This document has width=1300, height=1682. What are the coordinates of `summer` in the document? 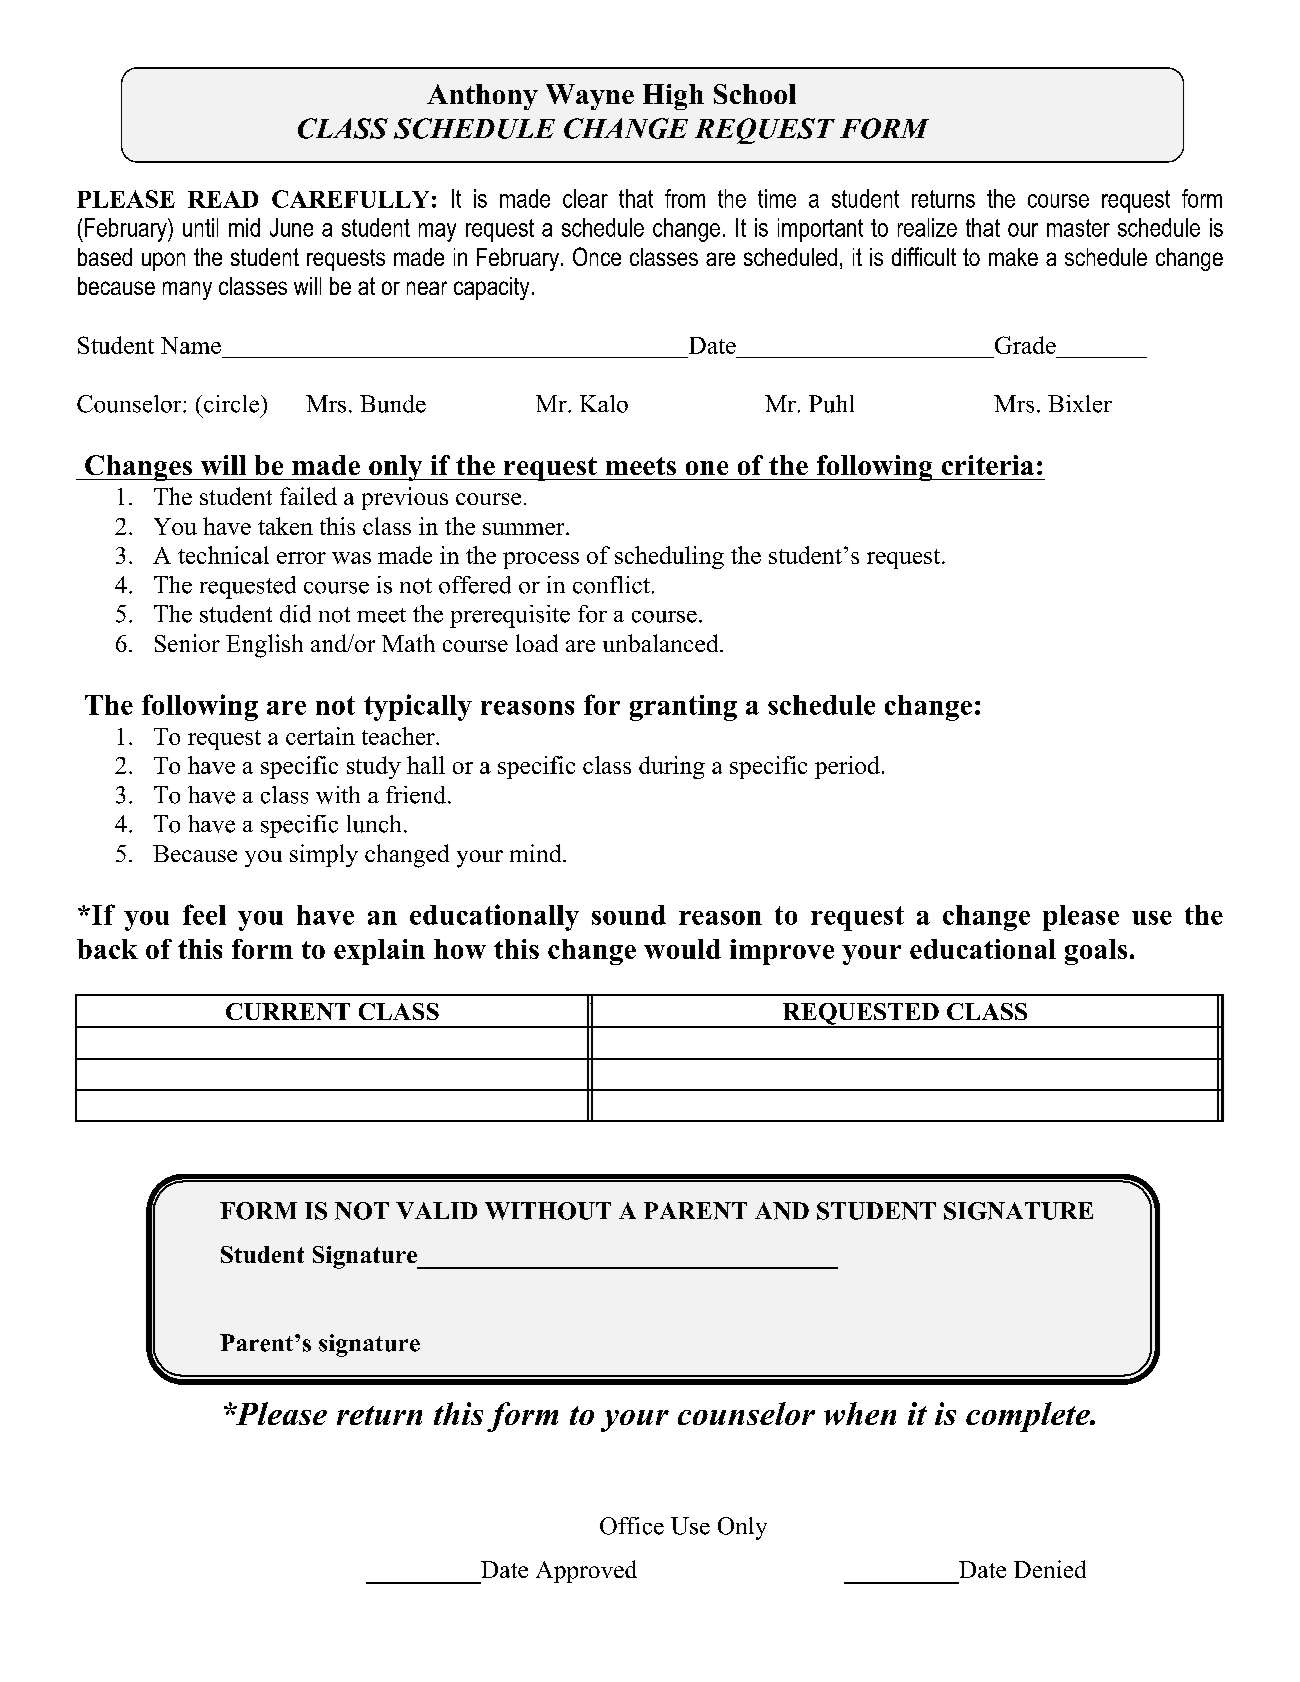 It's located at (525, 529).
